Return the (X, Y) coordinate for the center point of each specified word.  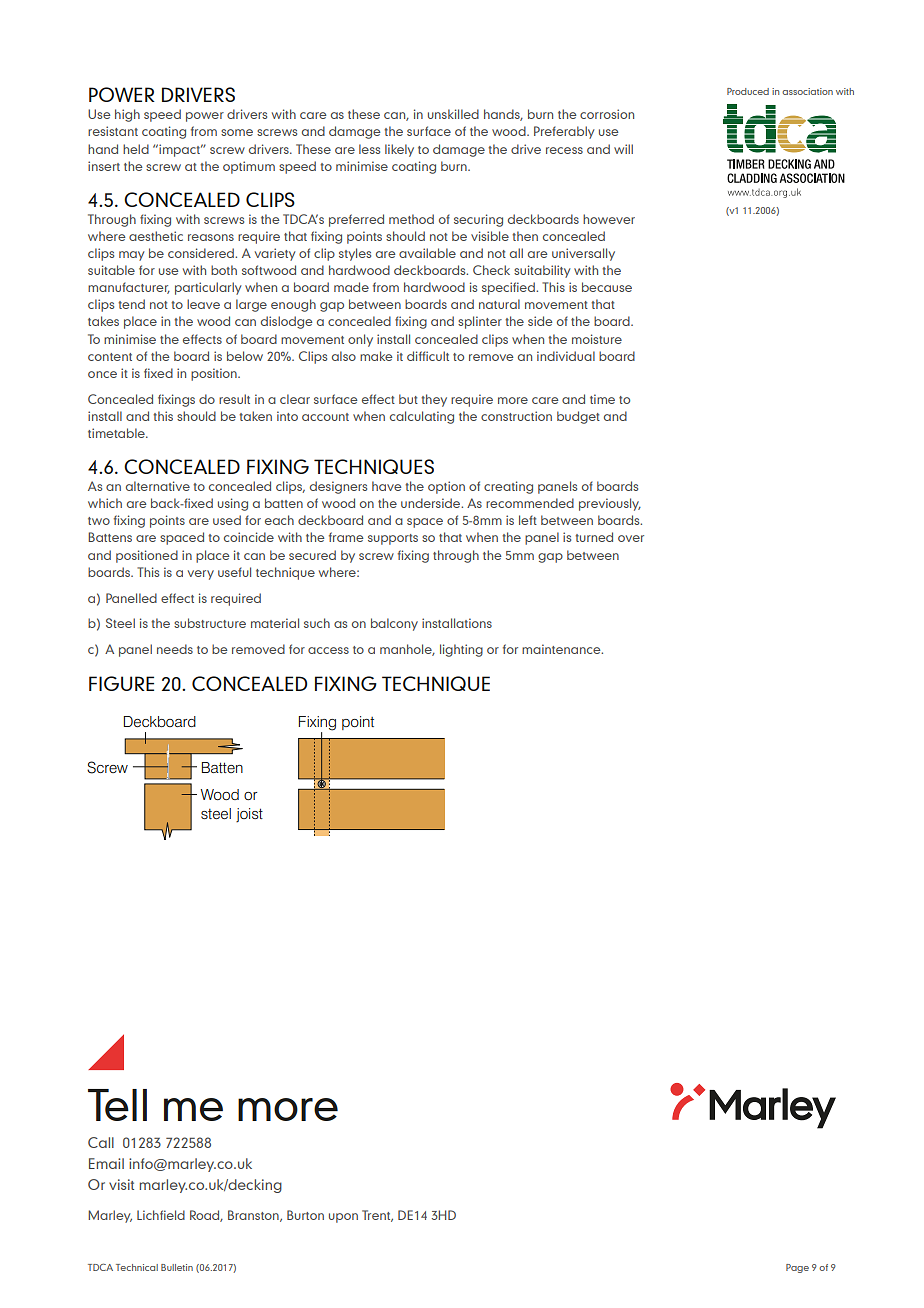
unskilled (453, 114)
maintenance (562, 649)
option (446, 487)
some (237, 132)
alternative (158, 486)
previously (610, 504)
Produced (748, 91)
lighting (461, 650)
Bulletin (177, 1267)
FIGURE (121, 683)
